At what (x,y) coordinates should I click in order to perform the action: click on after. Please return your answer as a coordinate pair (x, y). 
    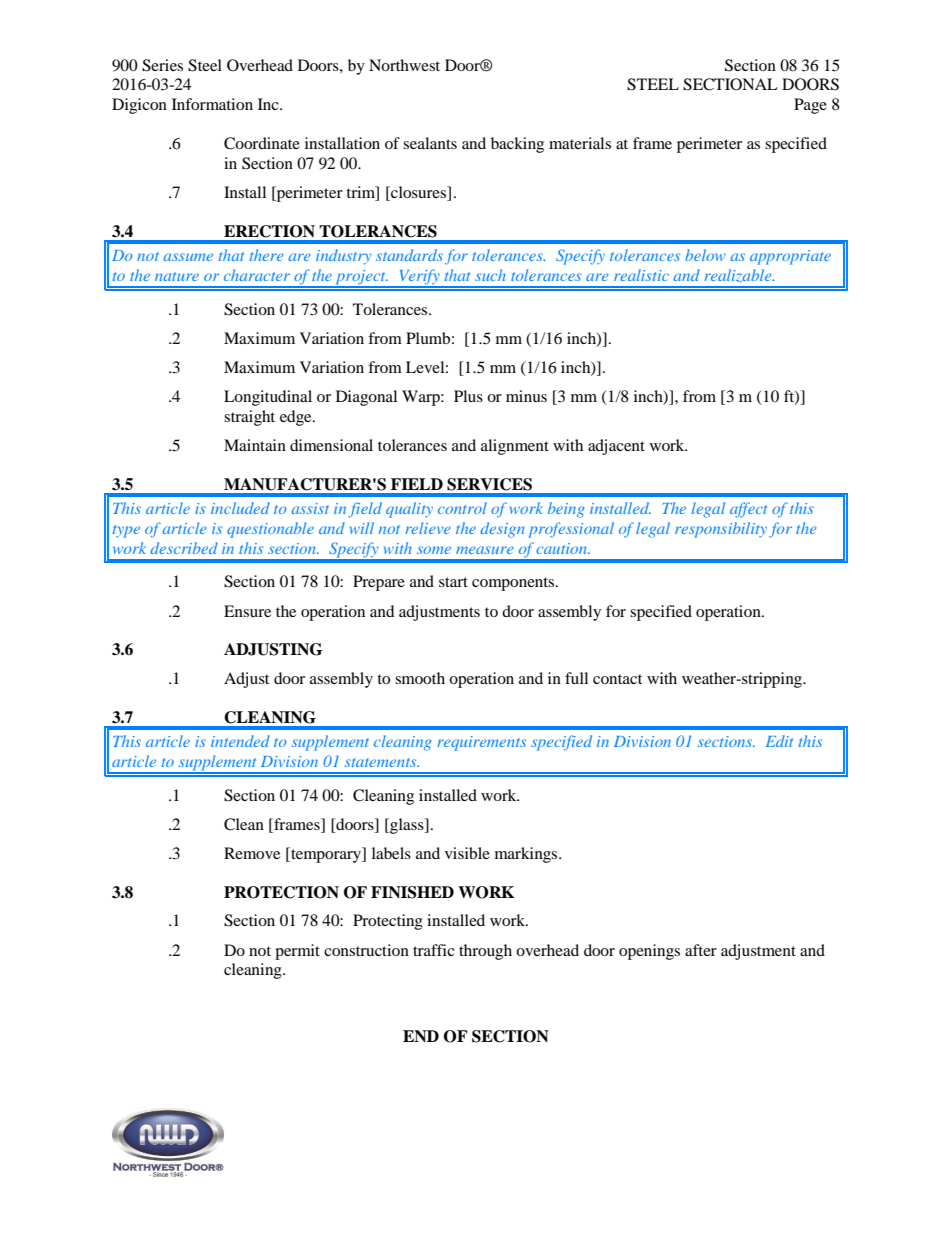
    Looking at the image, I should click on (701, 950).
